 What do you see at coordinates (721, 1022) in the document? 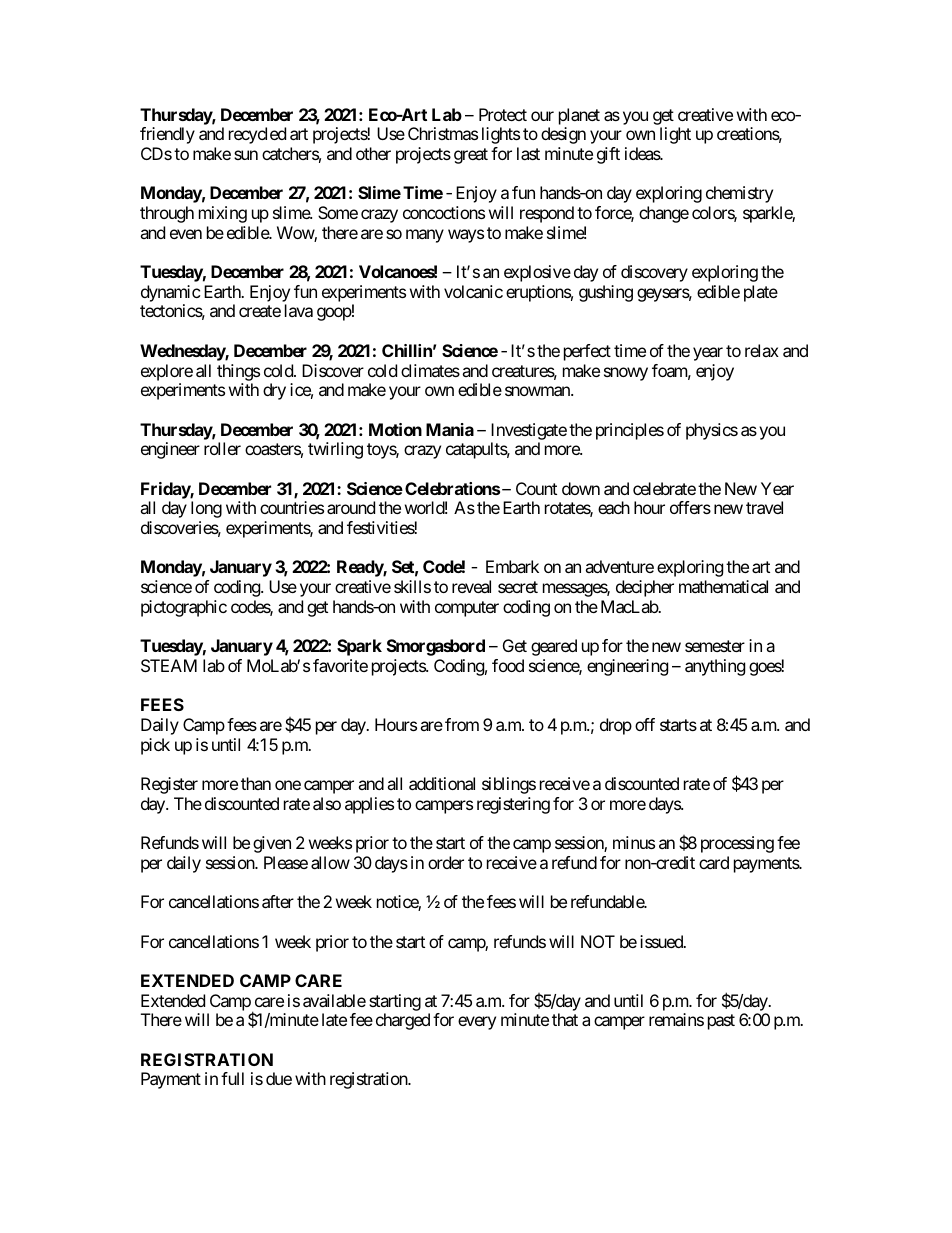
I see `past` at bounding box center [721, 1022].
